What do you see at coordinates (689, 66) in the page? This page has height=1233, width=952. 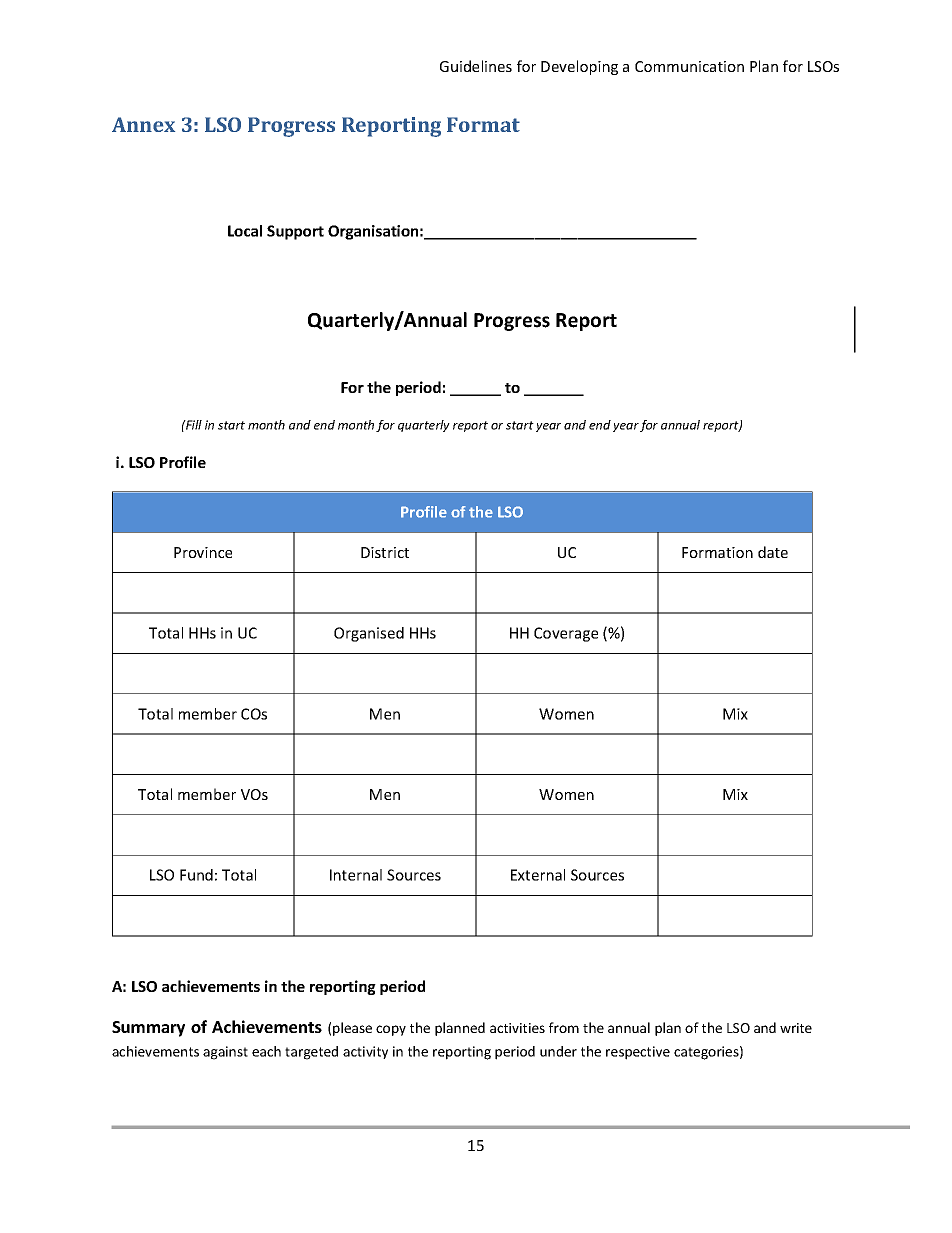 I see `Communication` at bounding box center [689, 66].
